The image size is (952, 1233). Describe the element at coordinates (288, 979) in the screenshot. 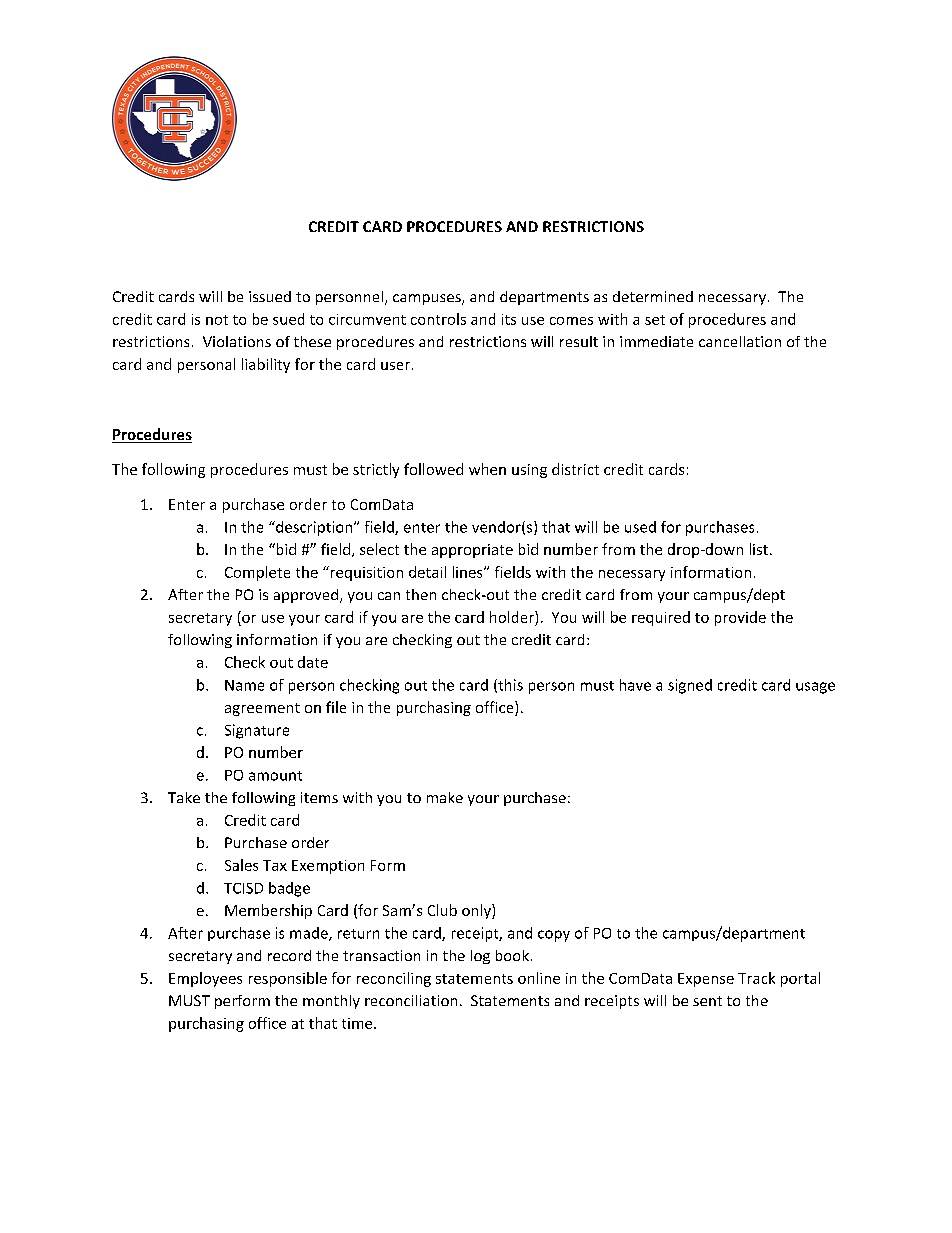

I see `responsible` at that location.
